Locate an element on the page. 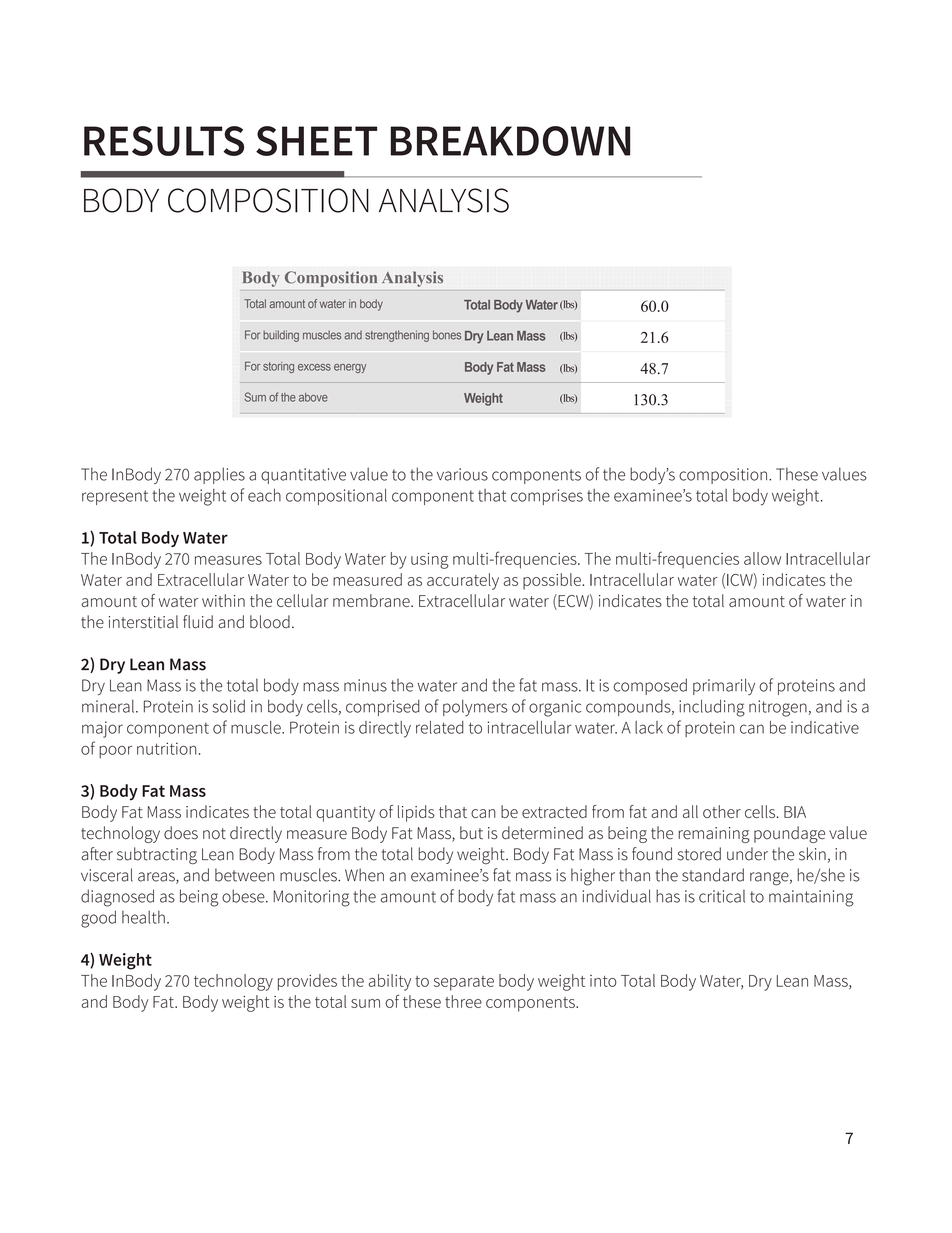  RESULTS is located at coordinates (164, 141).
